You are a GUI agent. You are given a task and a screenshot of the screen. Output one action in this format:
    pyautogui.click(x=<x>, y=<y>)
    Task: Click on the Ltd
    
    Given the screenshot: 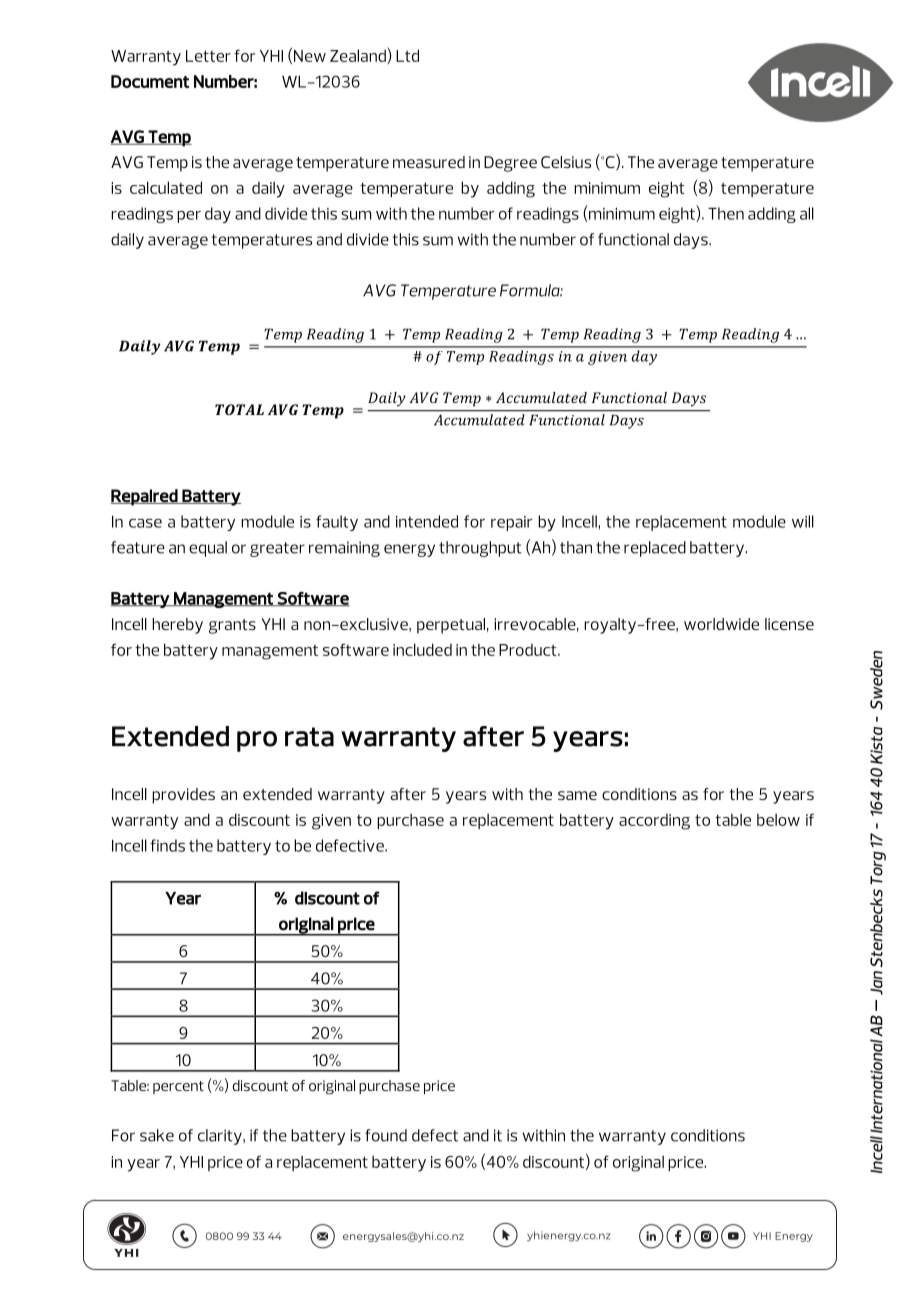 What is the action you would take?
    pyautogui.click(x=407, y=55)
